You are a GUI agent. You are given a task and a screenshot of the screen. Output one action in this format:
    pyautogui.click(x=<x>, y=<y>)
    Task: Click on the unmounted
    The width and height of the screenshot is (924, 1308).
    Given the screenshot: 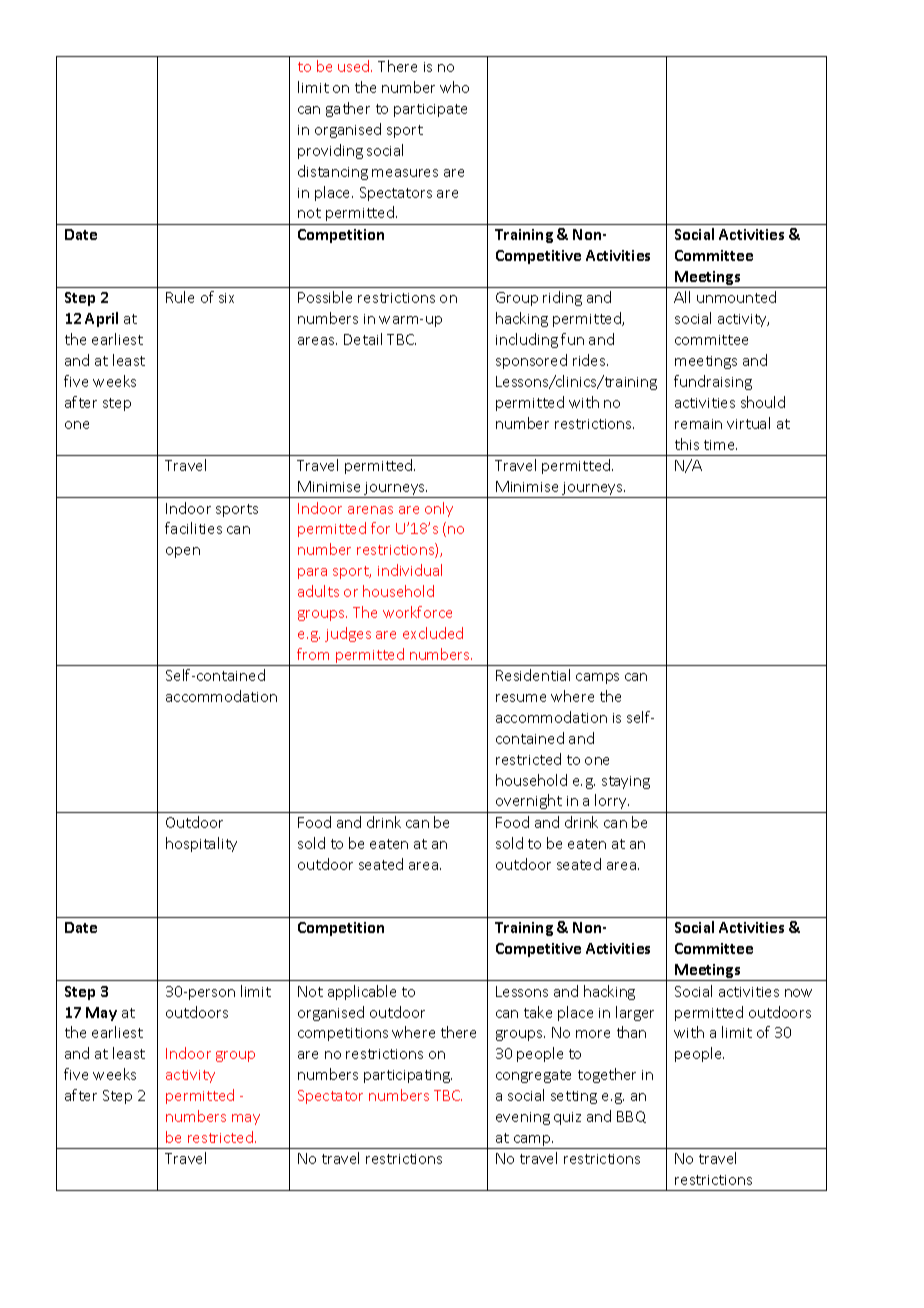 What is the action you would take?
    pyautogui.click(x=736, y=297)
